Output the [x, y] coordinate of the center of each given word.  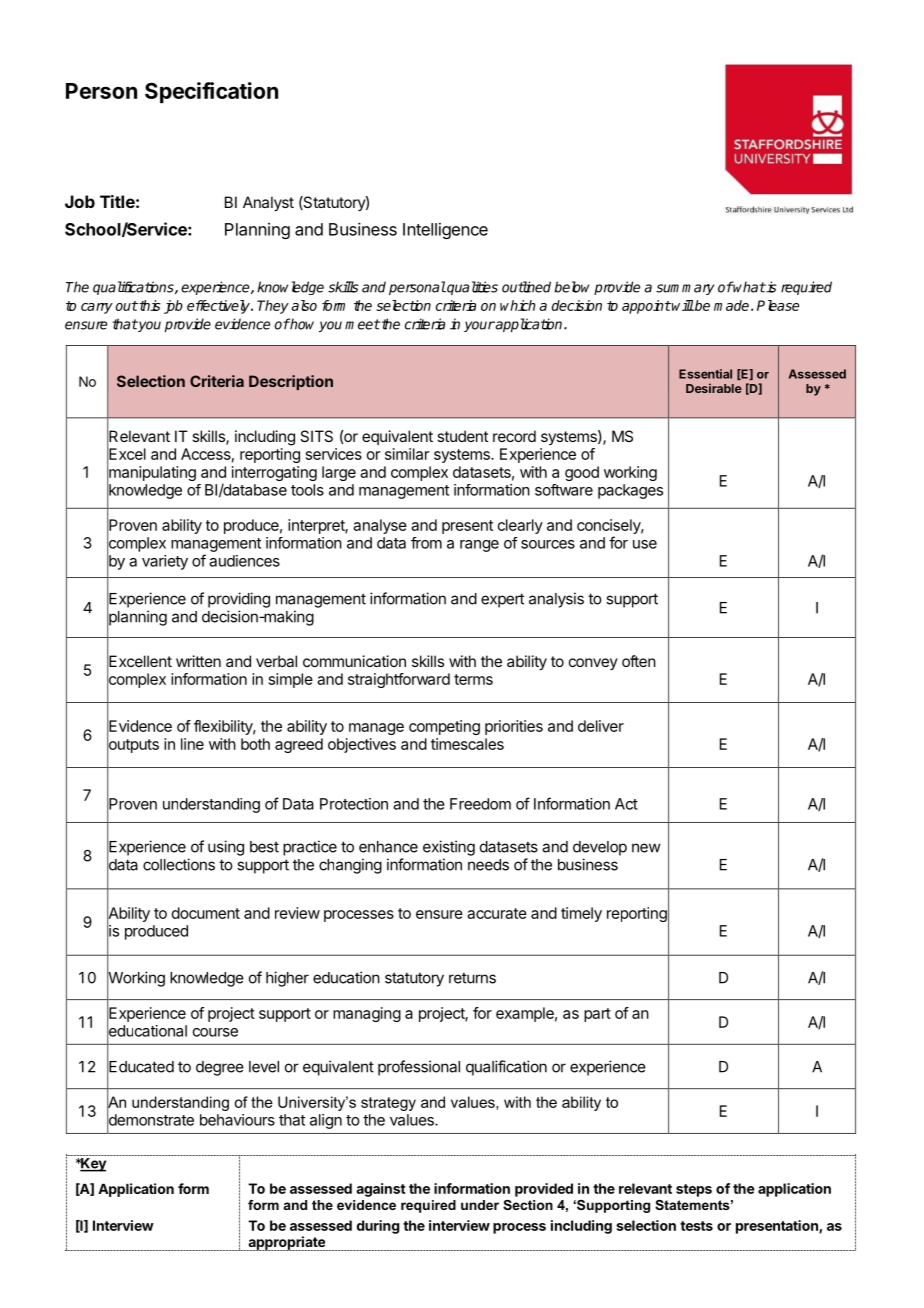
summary [685, 289]
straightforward [399, 680]
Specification [211, 92]
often [639, 661]
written [198, 661]
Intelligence [445, 231]
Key [92, 1165]
